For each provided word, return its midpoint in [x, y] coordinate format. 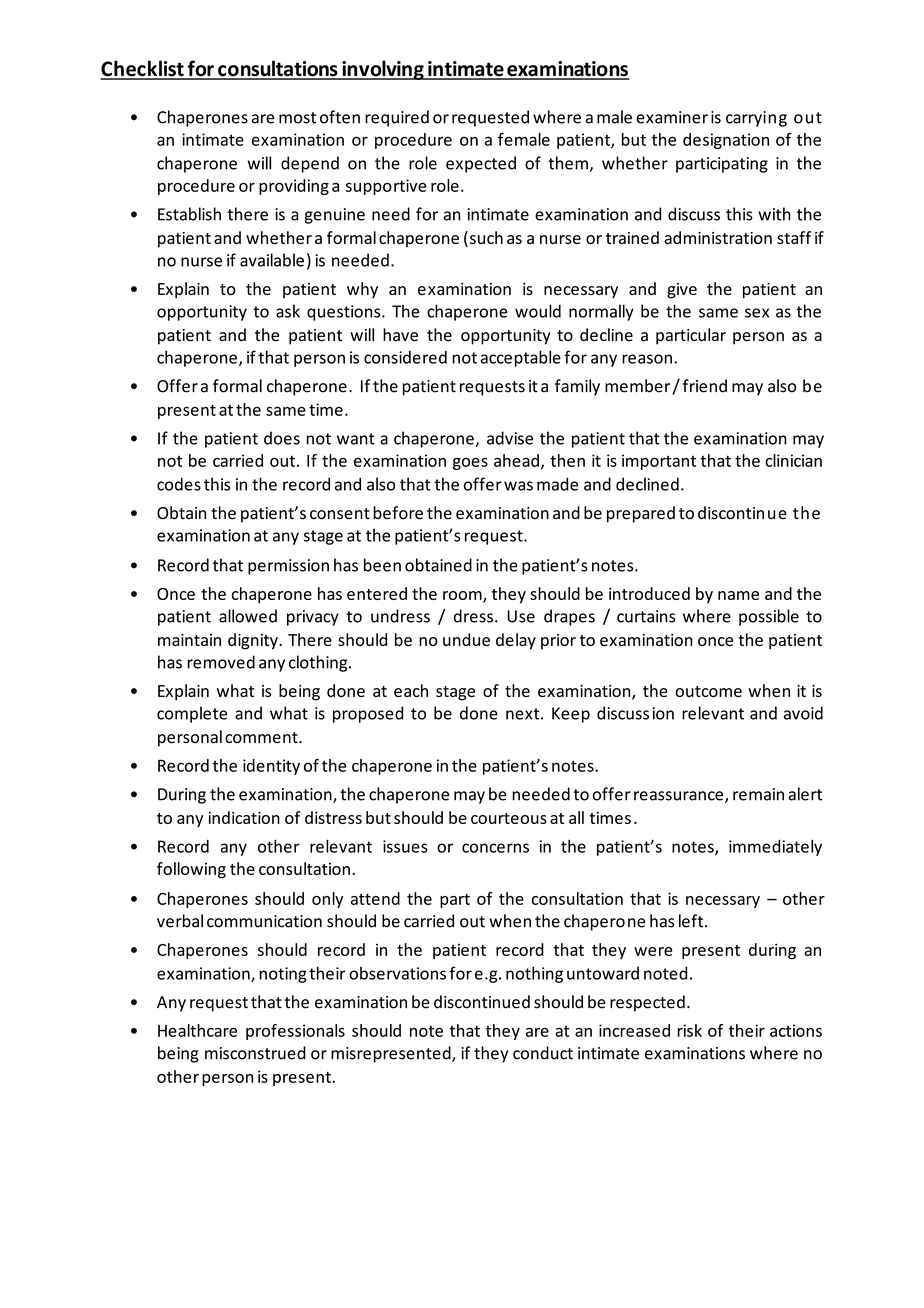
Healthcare [197, 1030]
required [397, 118]
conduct [543, 1053]
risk [689, 1030]
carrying [756, 119]
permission [288, 567]
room [463, 597]
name [738, 595]
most [297, 118]
